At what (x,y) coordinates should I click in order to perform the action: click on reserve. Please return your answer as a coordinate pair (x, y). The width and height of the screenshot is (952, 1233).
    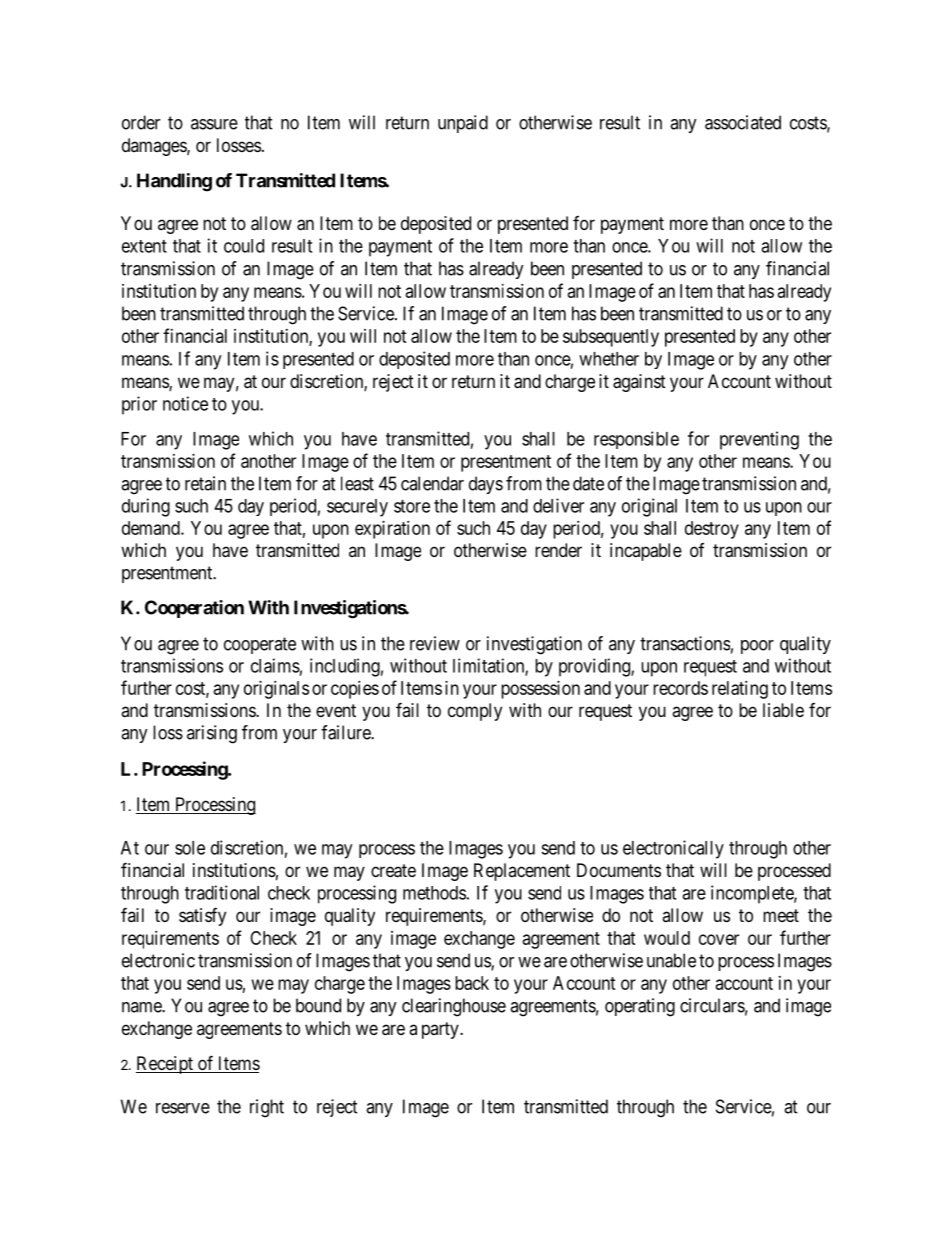
    Looking at the image, I should click on (183, 1108).
